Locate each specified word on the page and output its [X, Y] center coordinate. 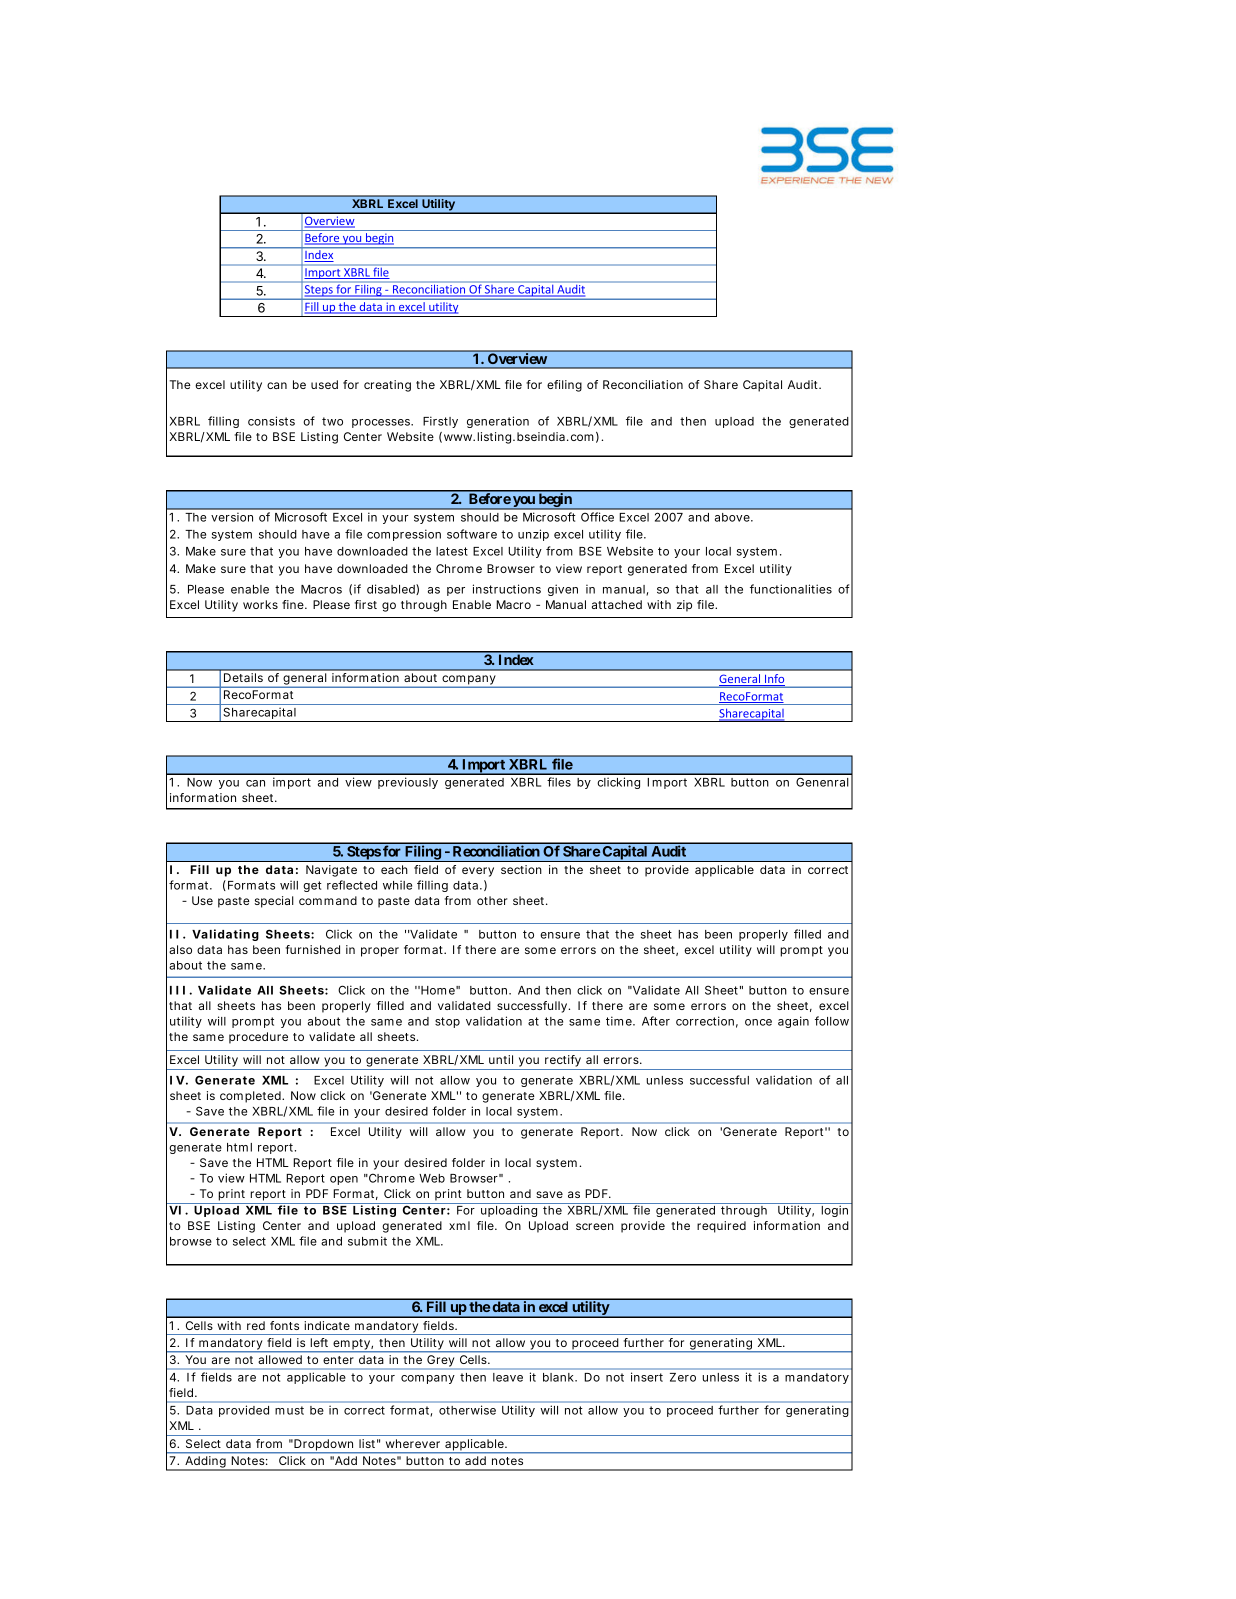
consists [271, 421]
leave [508, 1377]
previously [408, 783]
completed [252, 1097]
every [478, 872]
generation [498, 422]
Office [597, 517]
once [758, 1022]
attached [617, 604]
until [501, 1059]
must [289, 1410]
